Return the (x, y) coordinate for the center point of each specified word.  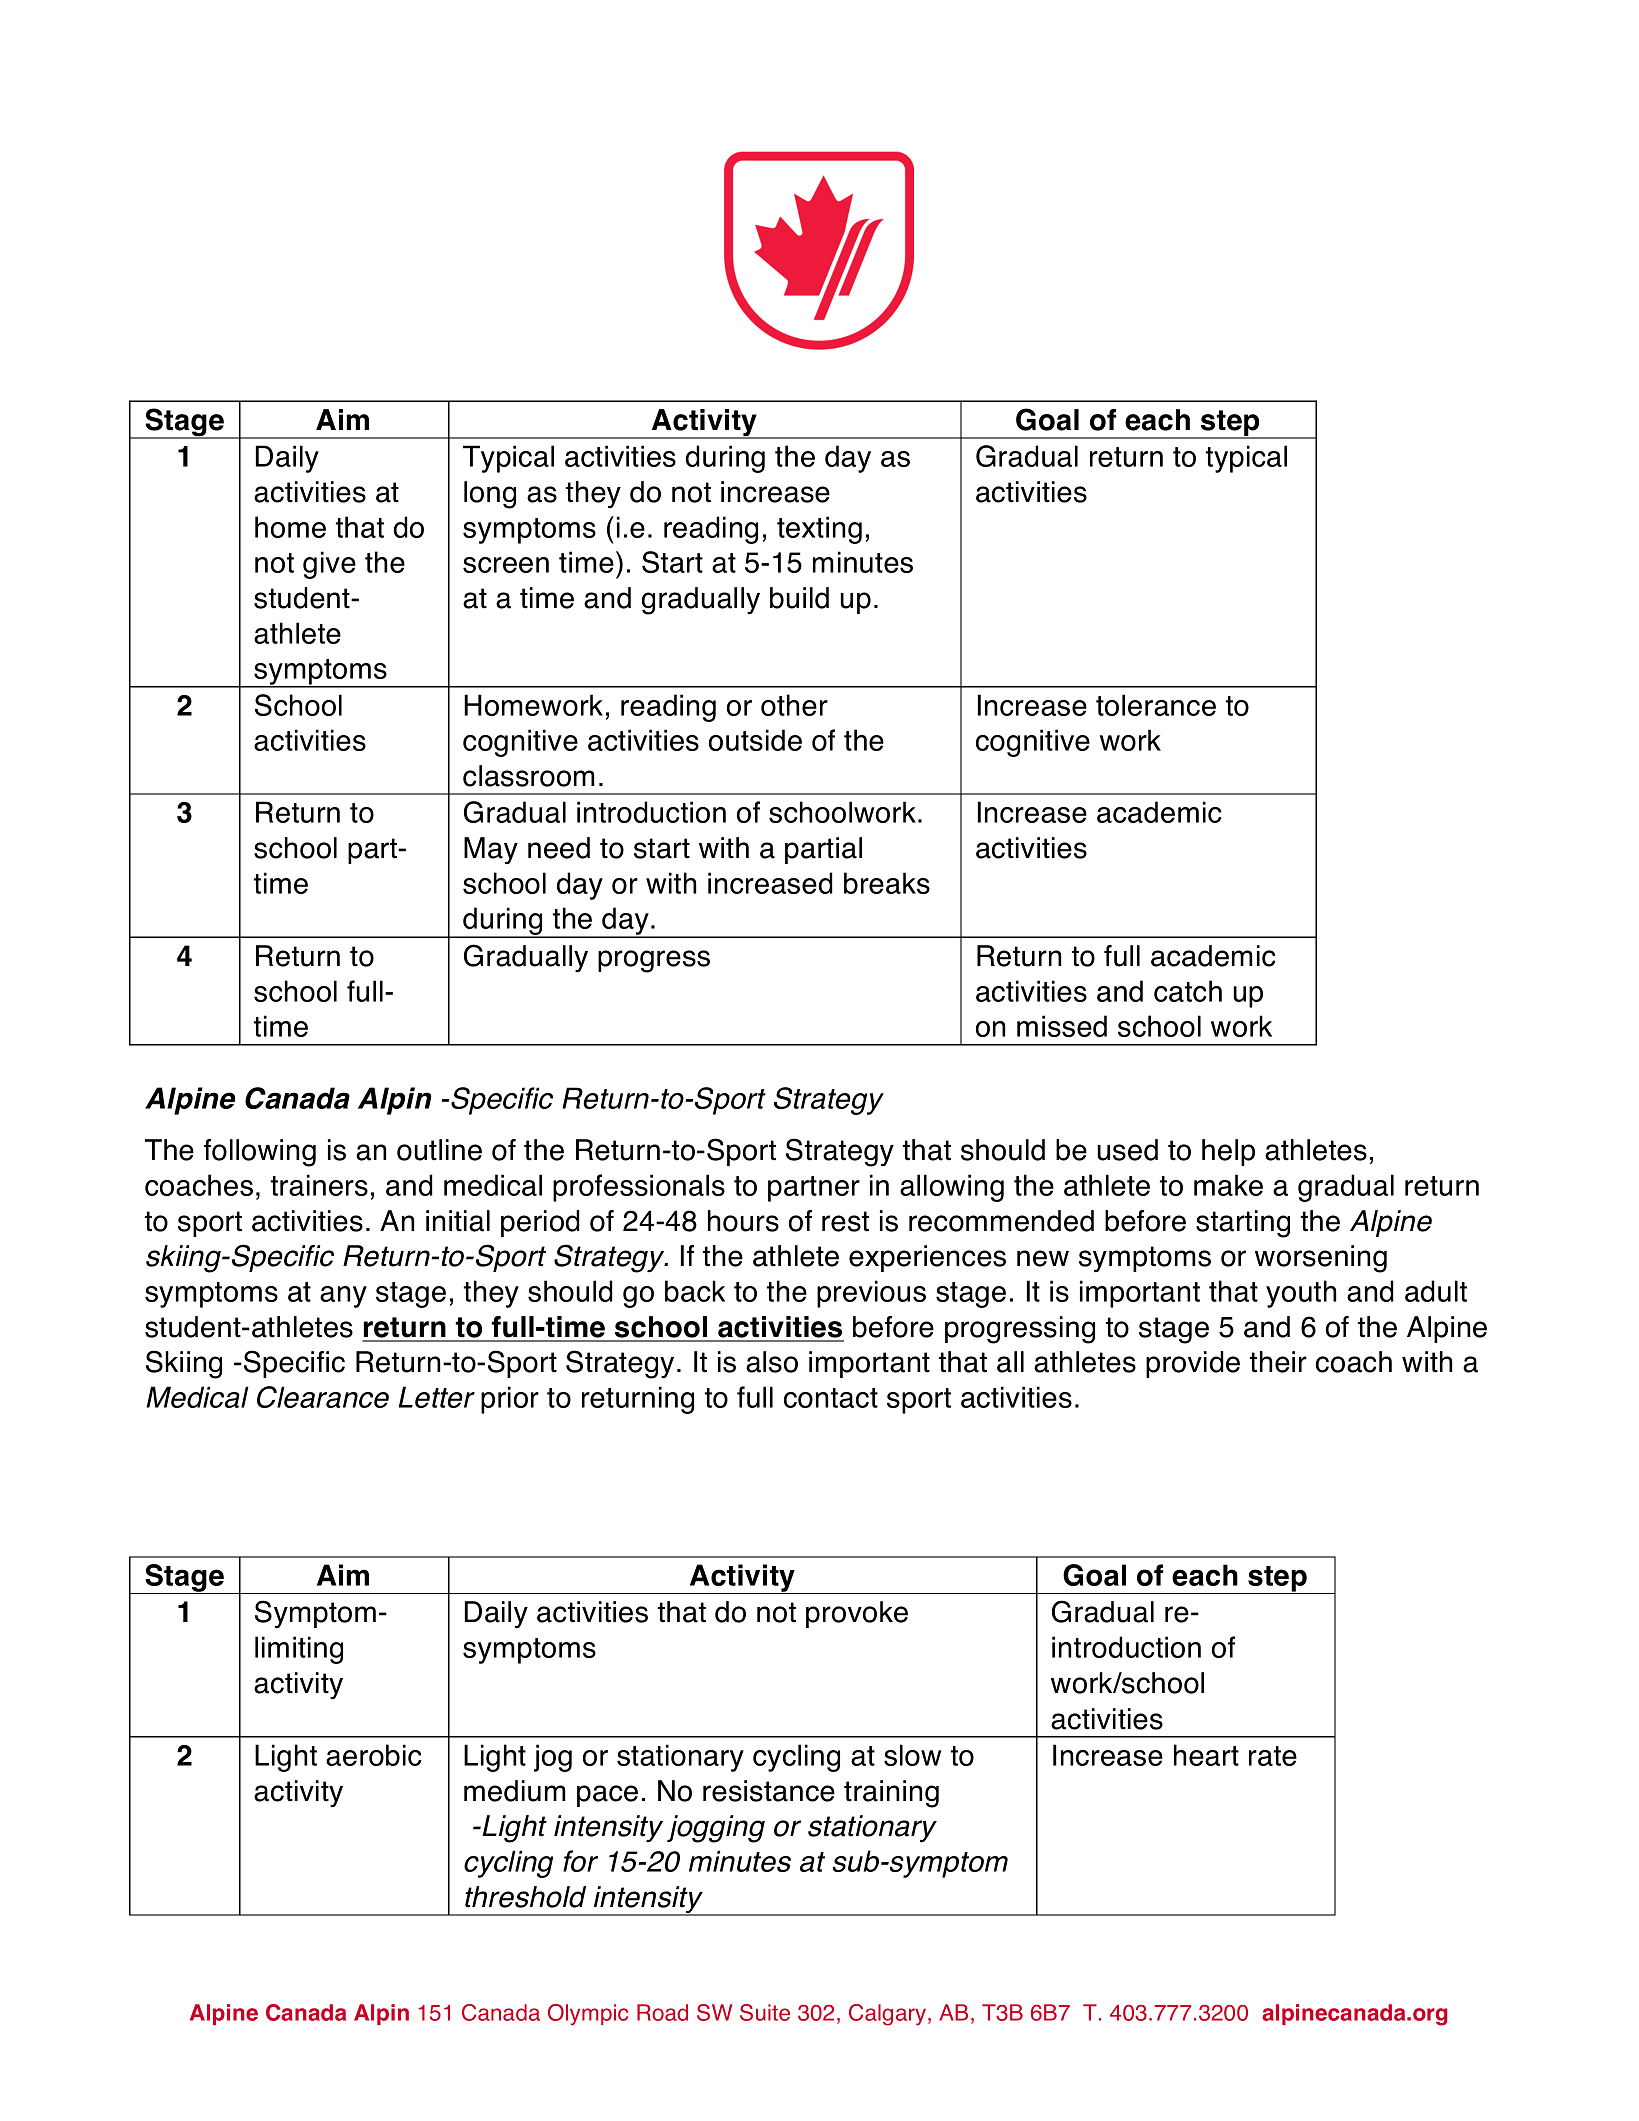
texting (819, 530)
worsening (1321, 1259)
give (329, 565)
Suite (765, 2012)
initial (458, 1221)
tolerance (1156, 705)
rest (845, 1221)
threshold (525, 1897)
